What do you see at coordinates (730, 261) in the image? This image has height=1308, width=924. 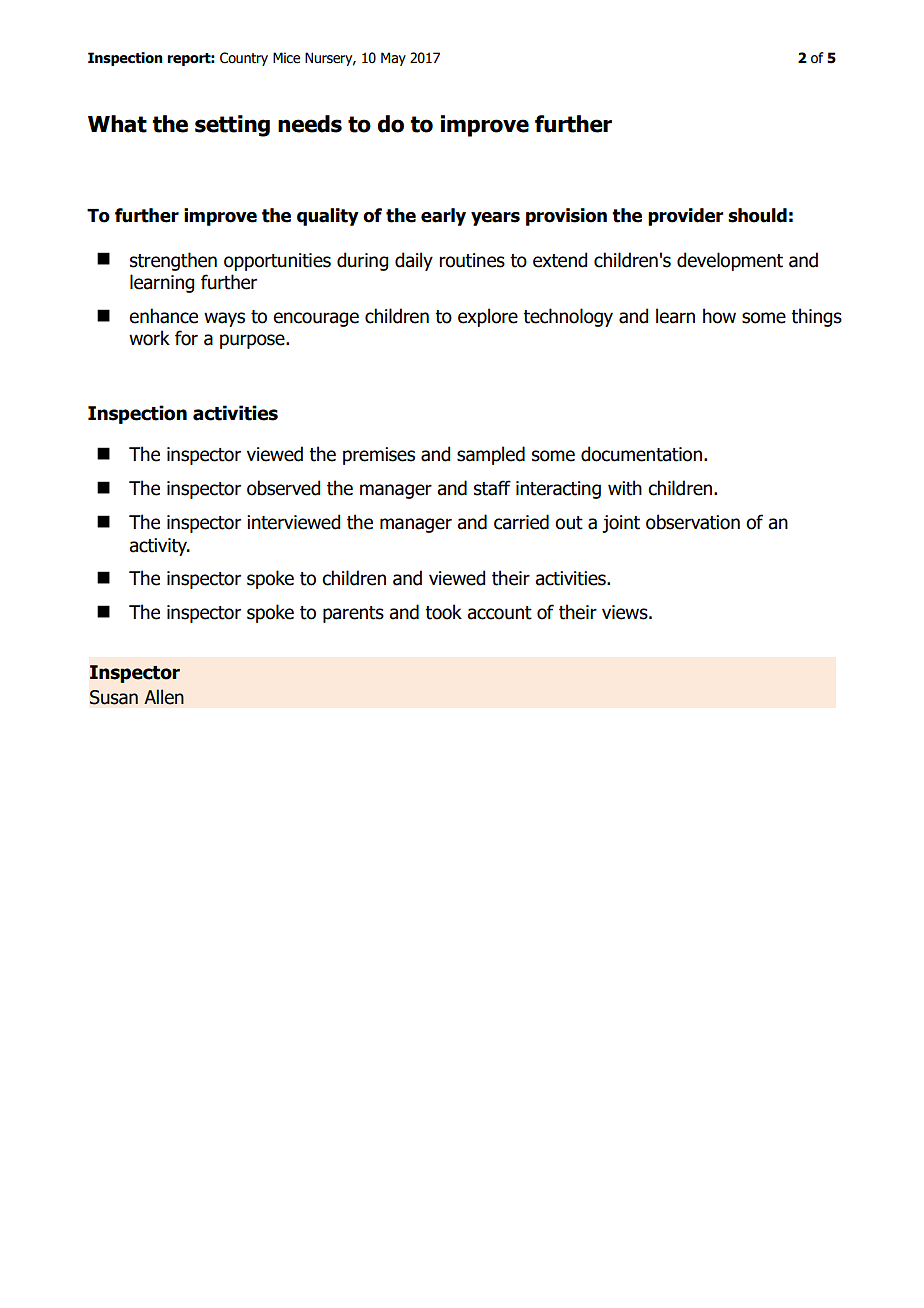 I see `development` at bounding box center [730, 261].
